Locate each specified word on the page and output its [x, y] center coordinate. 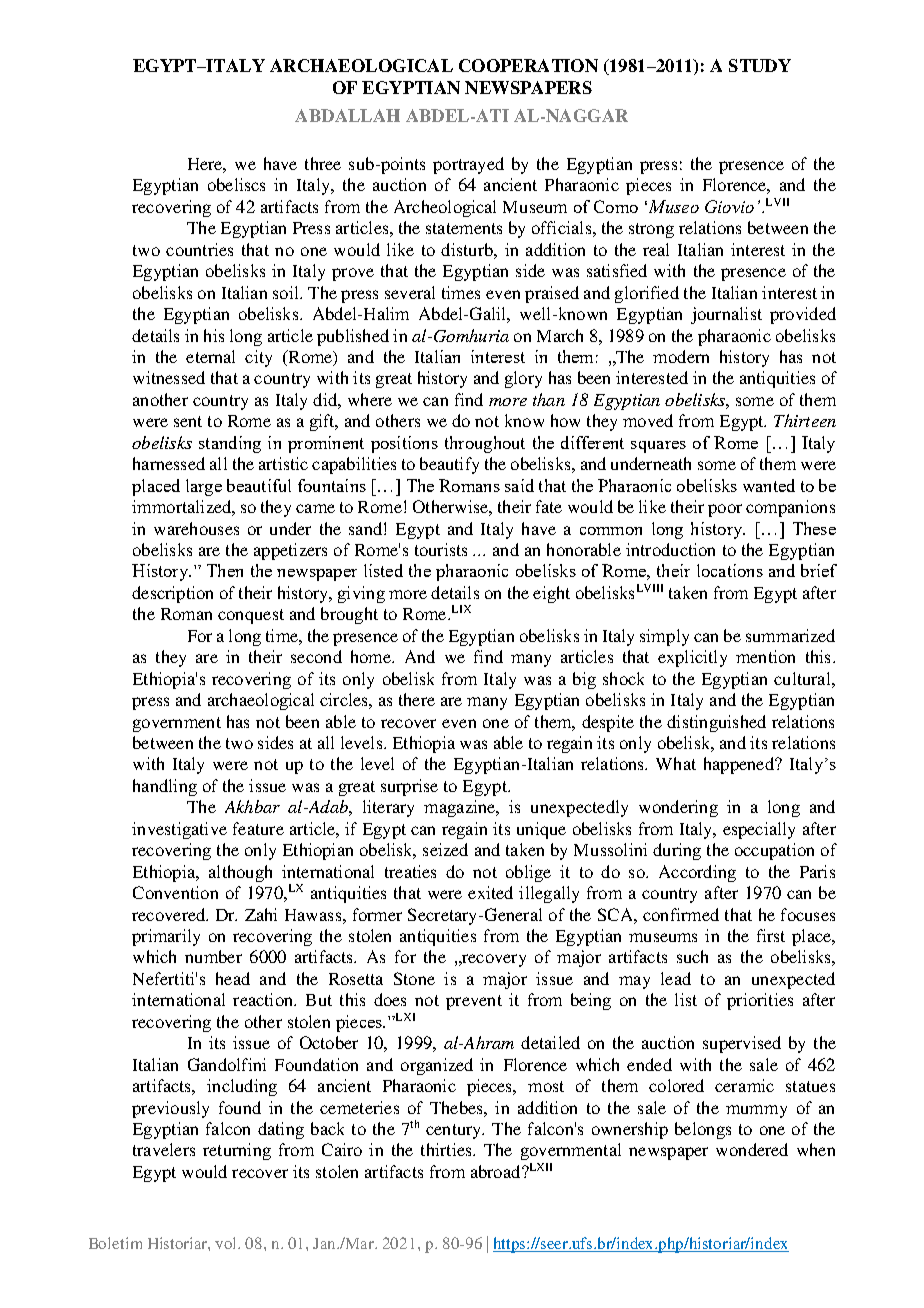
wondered [752, 1149]
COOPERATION [528, 65]
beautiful [259, 485]
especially [759, 830]
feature [258, 828]
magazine [461, 808]
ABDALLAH [347, 115]
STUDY [760, 65]
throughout [485, 444]
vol [227, 1243]
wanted [769, 485]
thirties [447, 1149]
